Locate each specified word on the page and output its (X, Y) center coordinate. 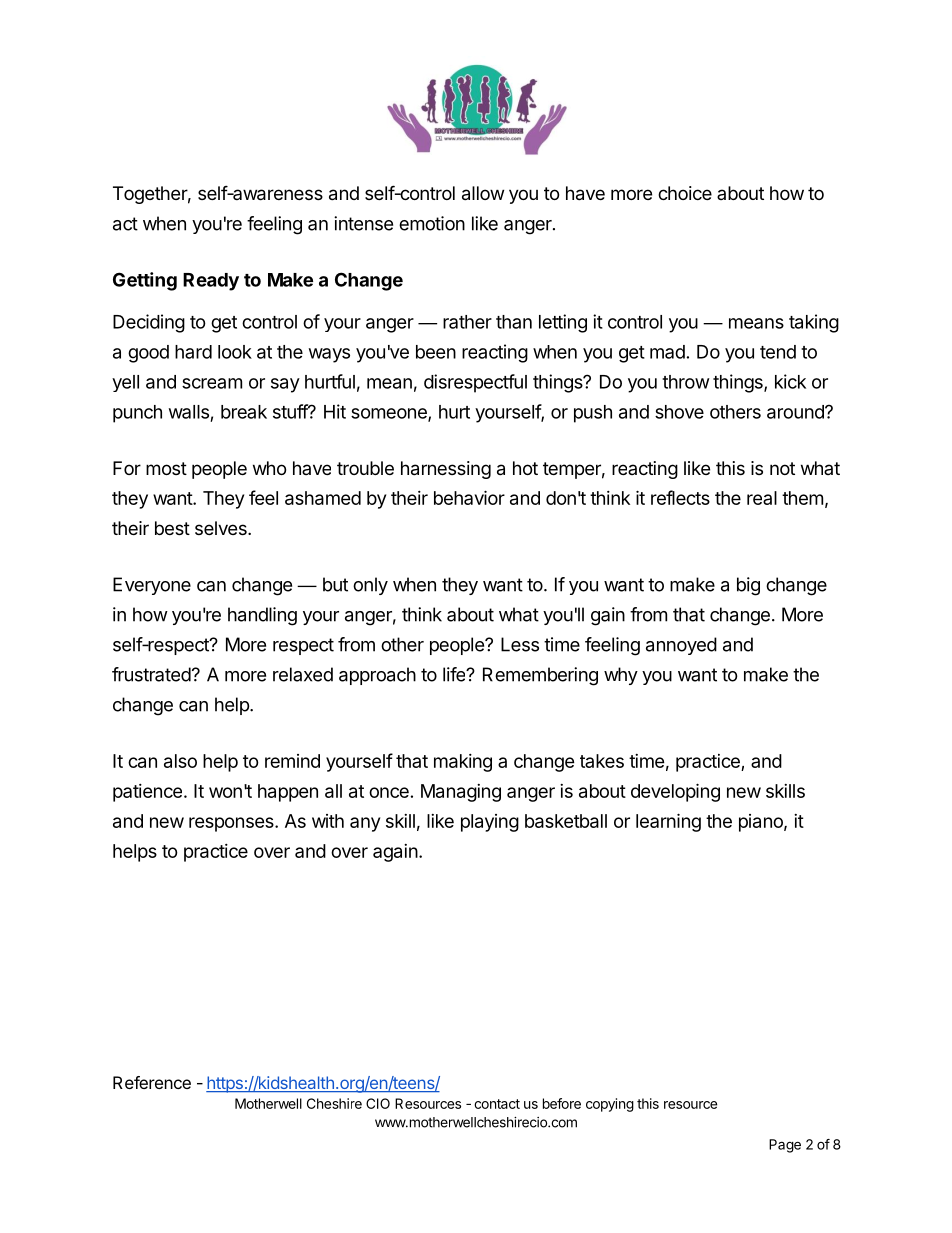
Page (785, 1146)
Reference (152, 1082)
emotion (432, 223)
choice (685, 193)
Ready (211, 282)
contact (497, 1104)
